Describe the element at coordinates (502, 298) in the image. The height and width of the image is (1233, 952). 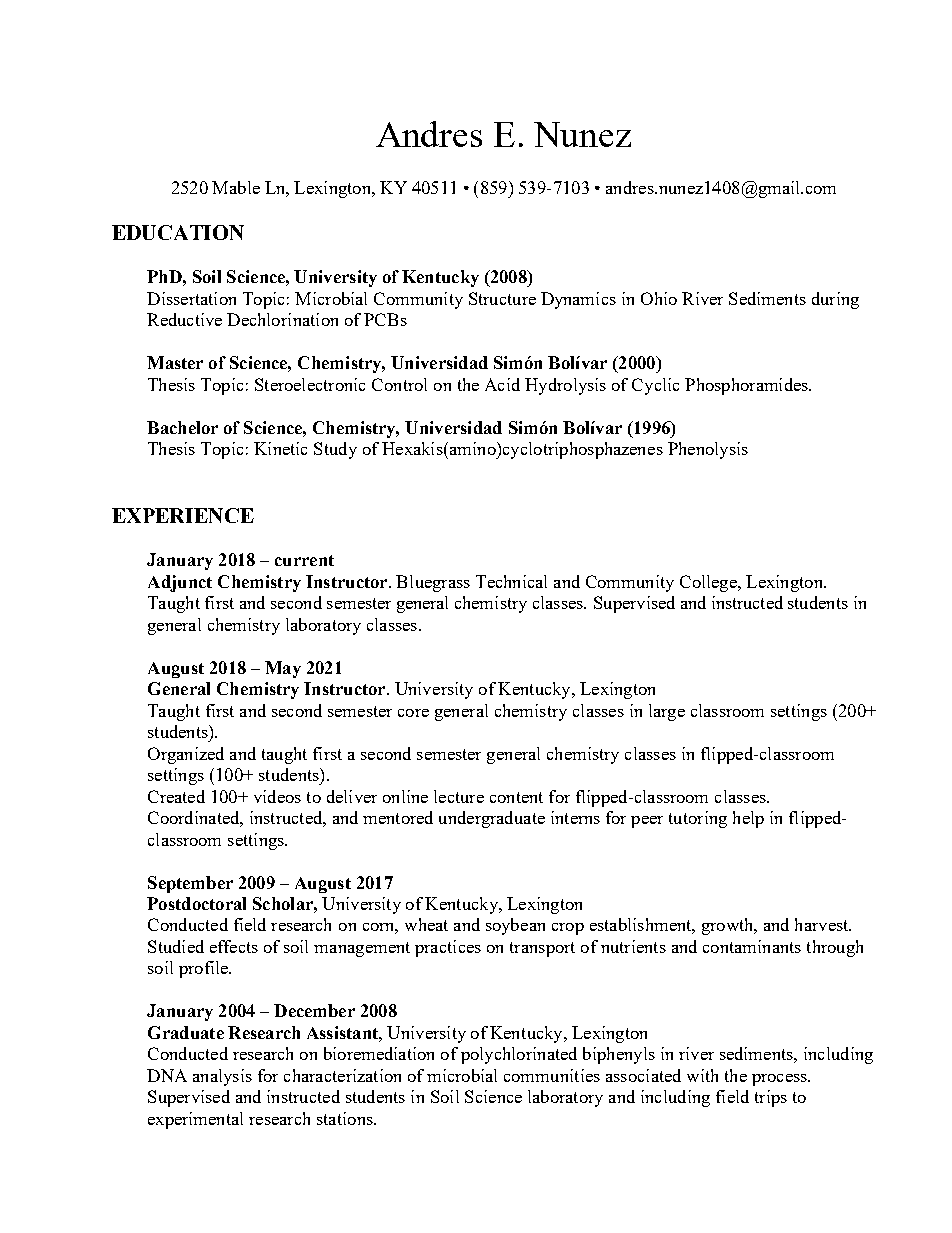
I see `Structure` at that location.
